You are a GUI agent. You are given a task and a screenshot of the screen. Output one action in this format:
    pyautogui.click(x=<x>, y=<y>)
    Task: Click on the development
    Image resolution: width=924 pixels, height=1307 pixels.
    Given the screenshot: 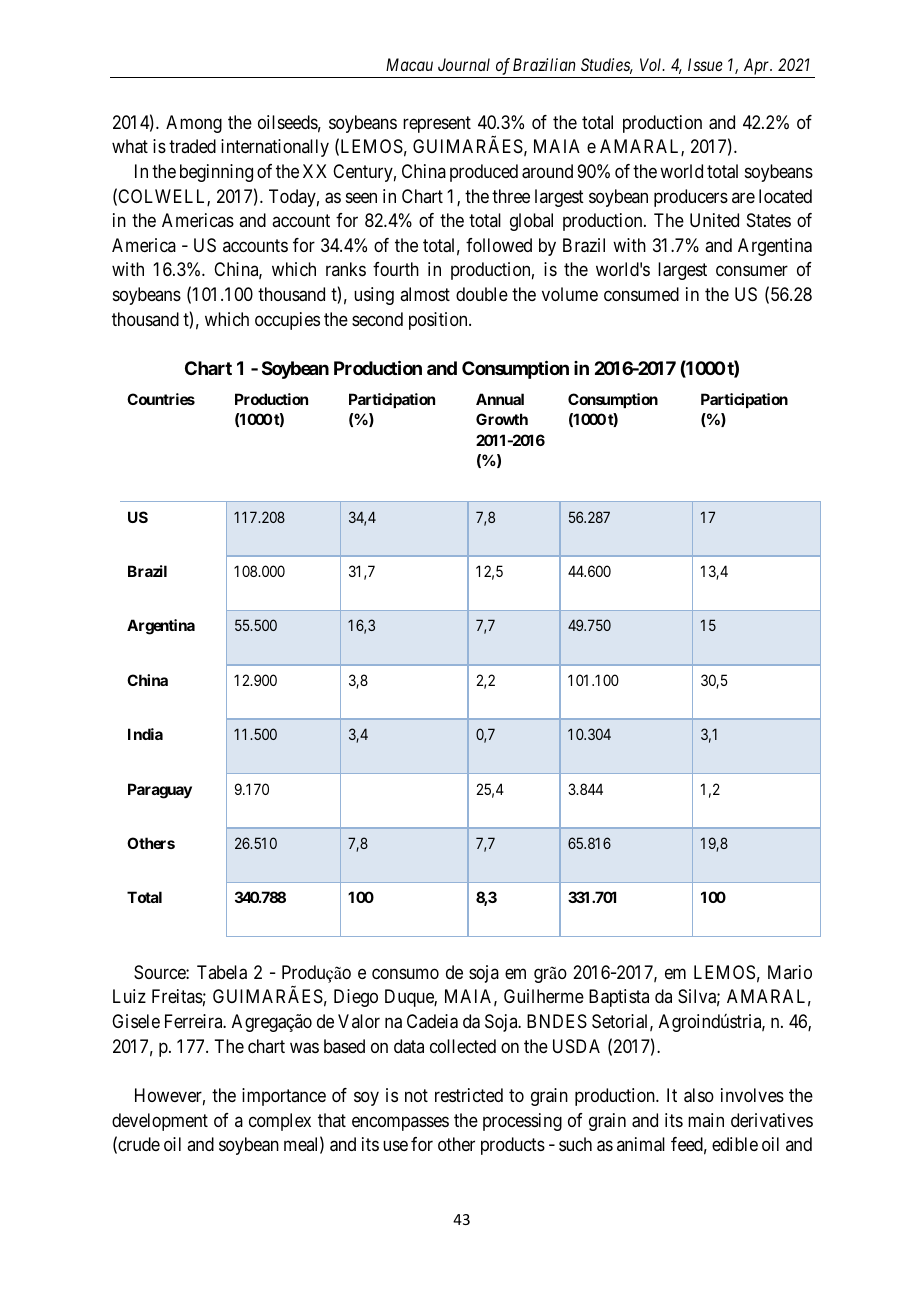 What is the action you would take?
    pyautogui.click(x=160, y=1122)
